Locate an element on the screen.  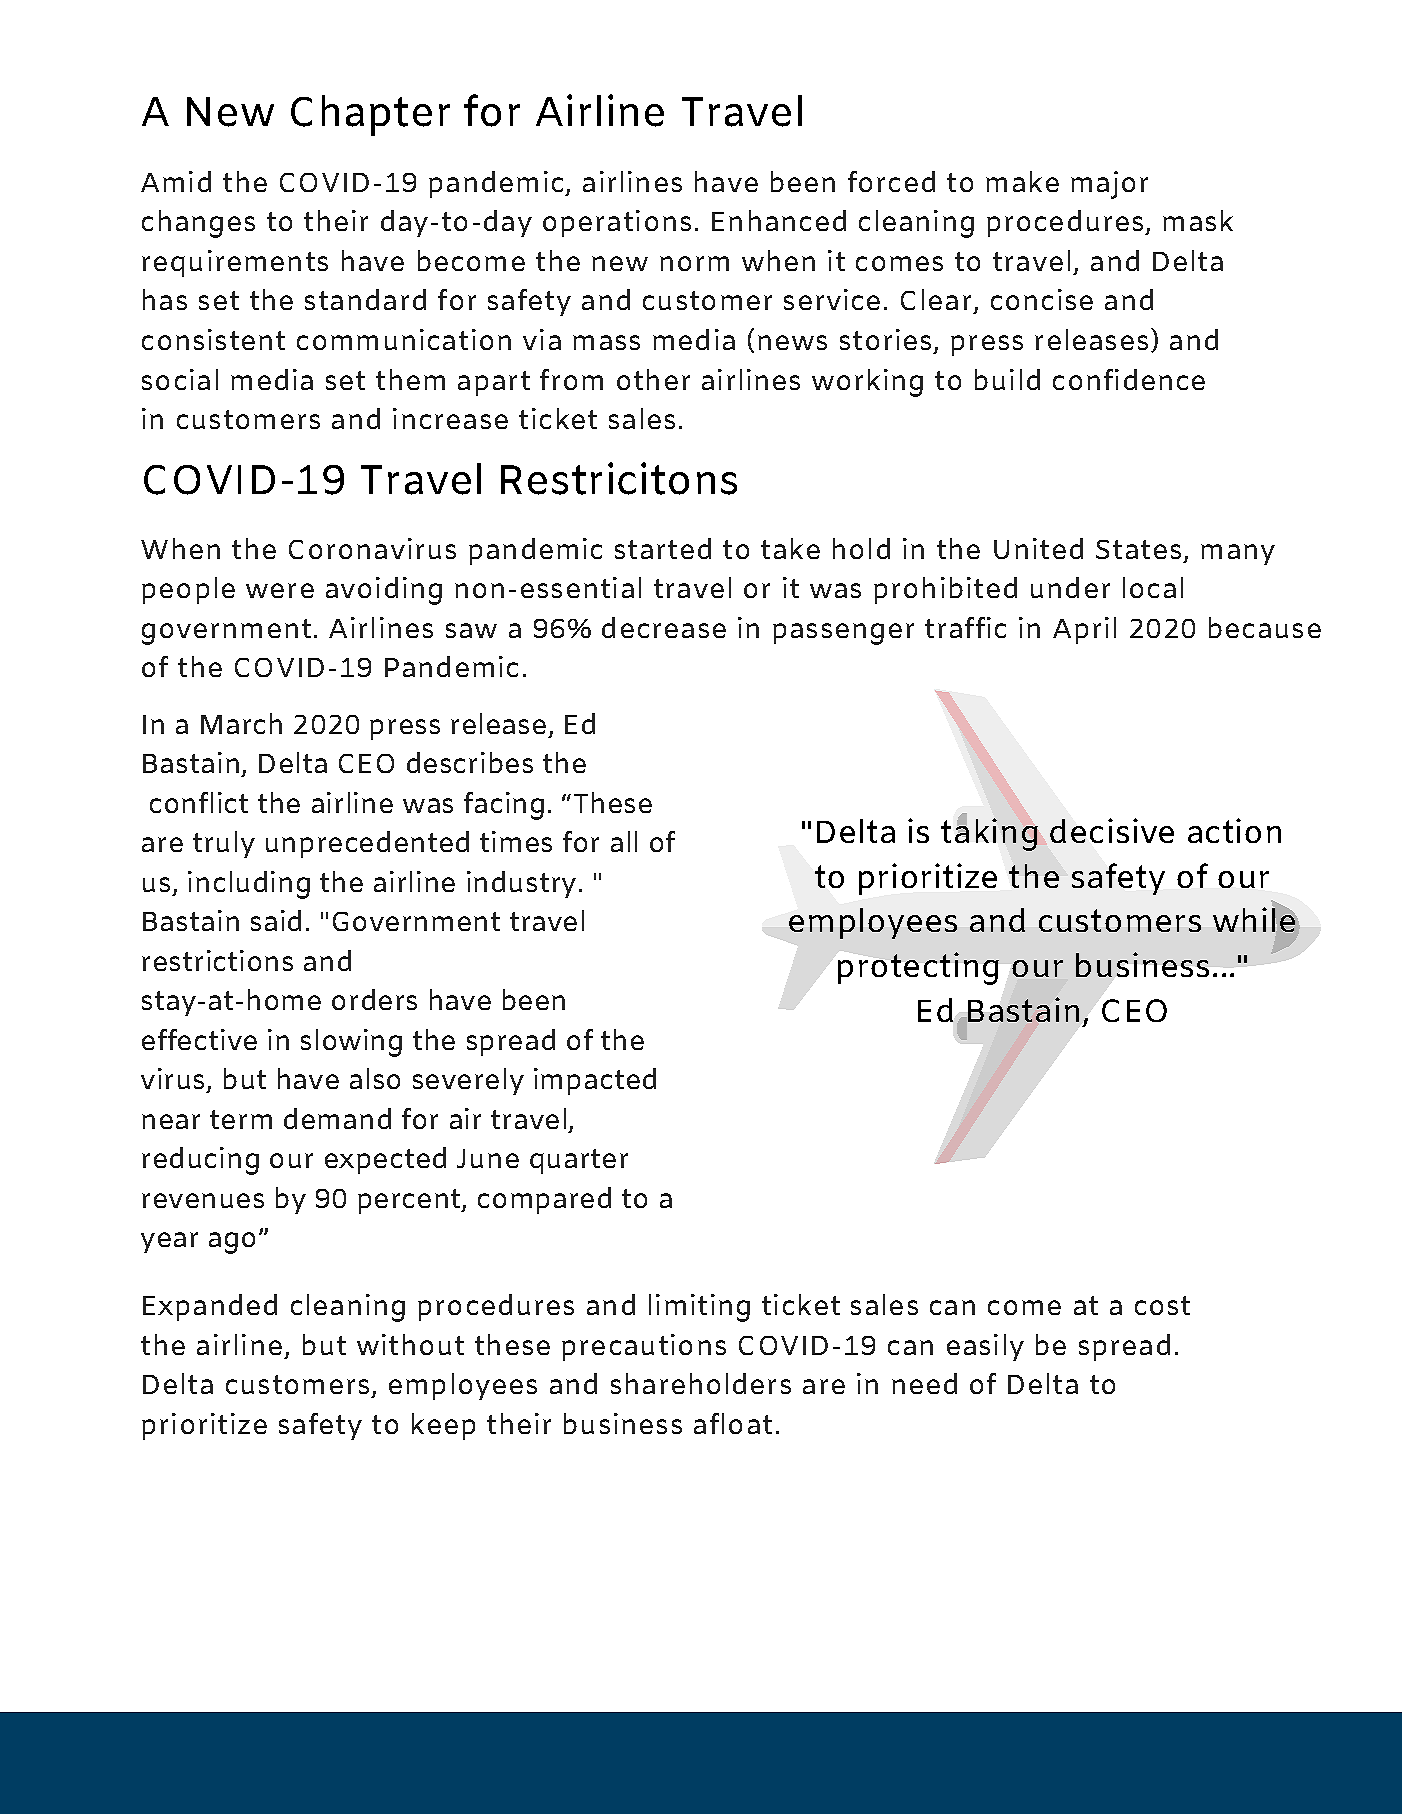
Enhanced is located at coordinates (779, 220).
